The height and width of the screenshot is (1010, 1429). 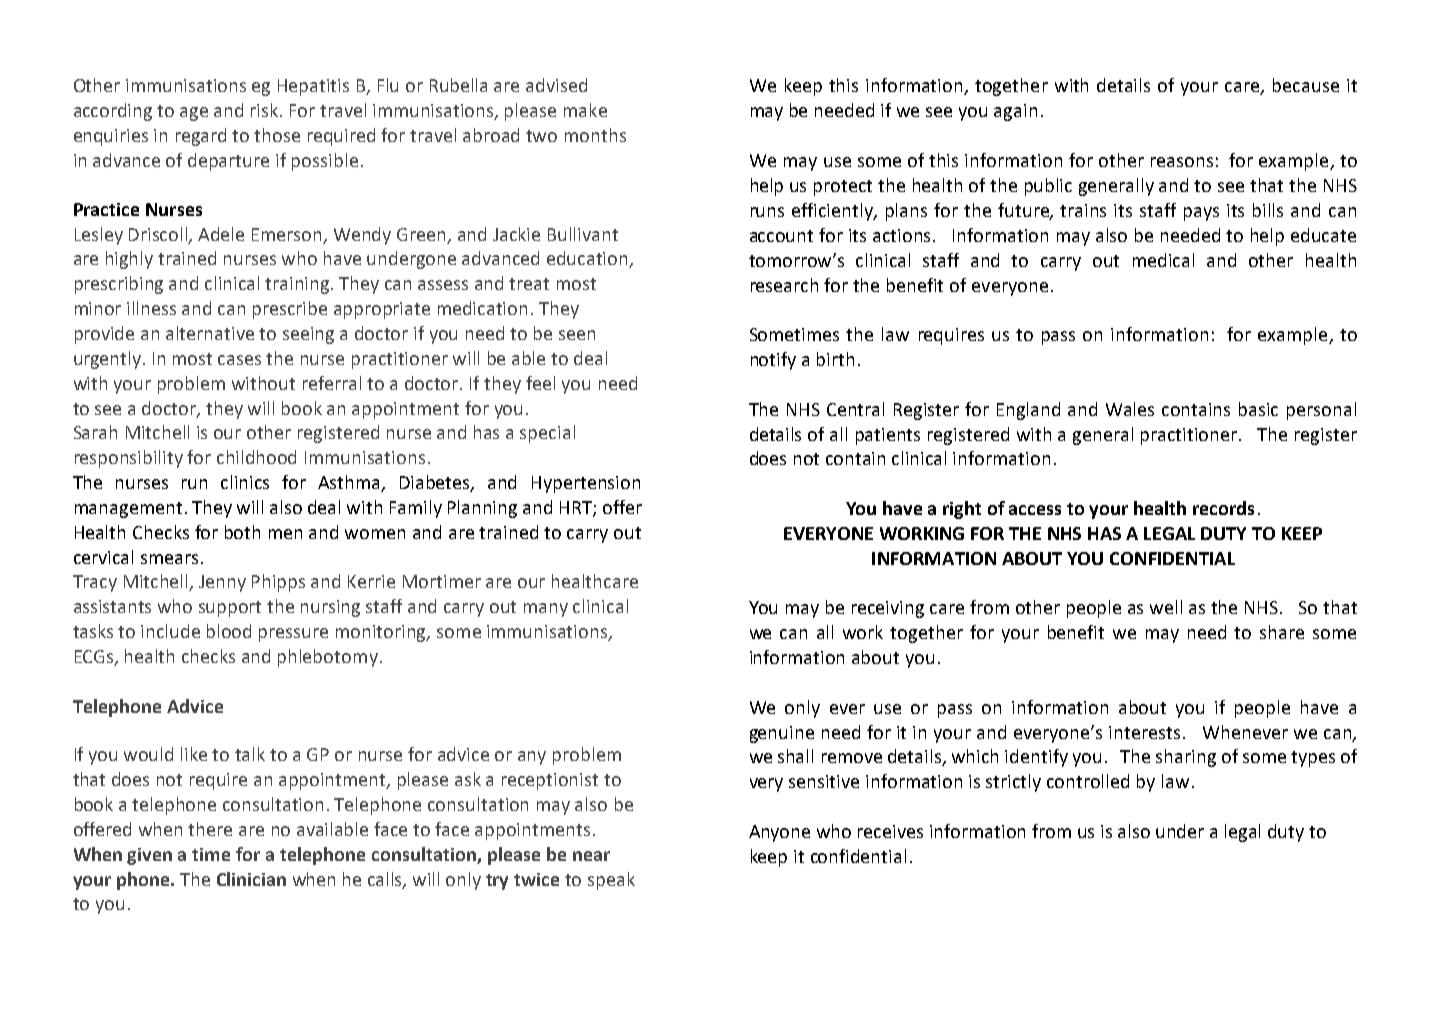 I want to click on notify, so click(x=773, y=361).
